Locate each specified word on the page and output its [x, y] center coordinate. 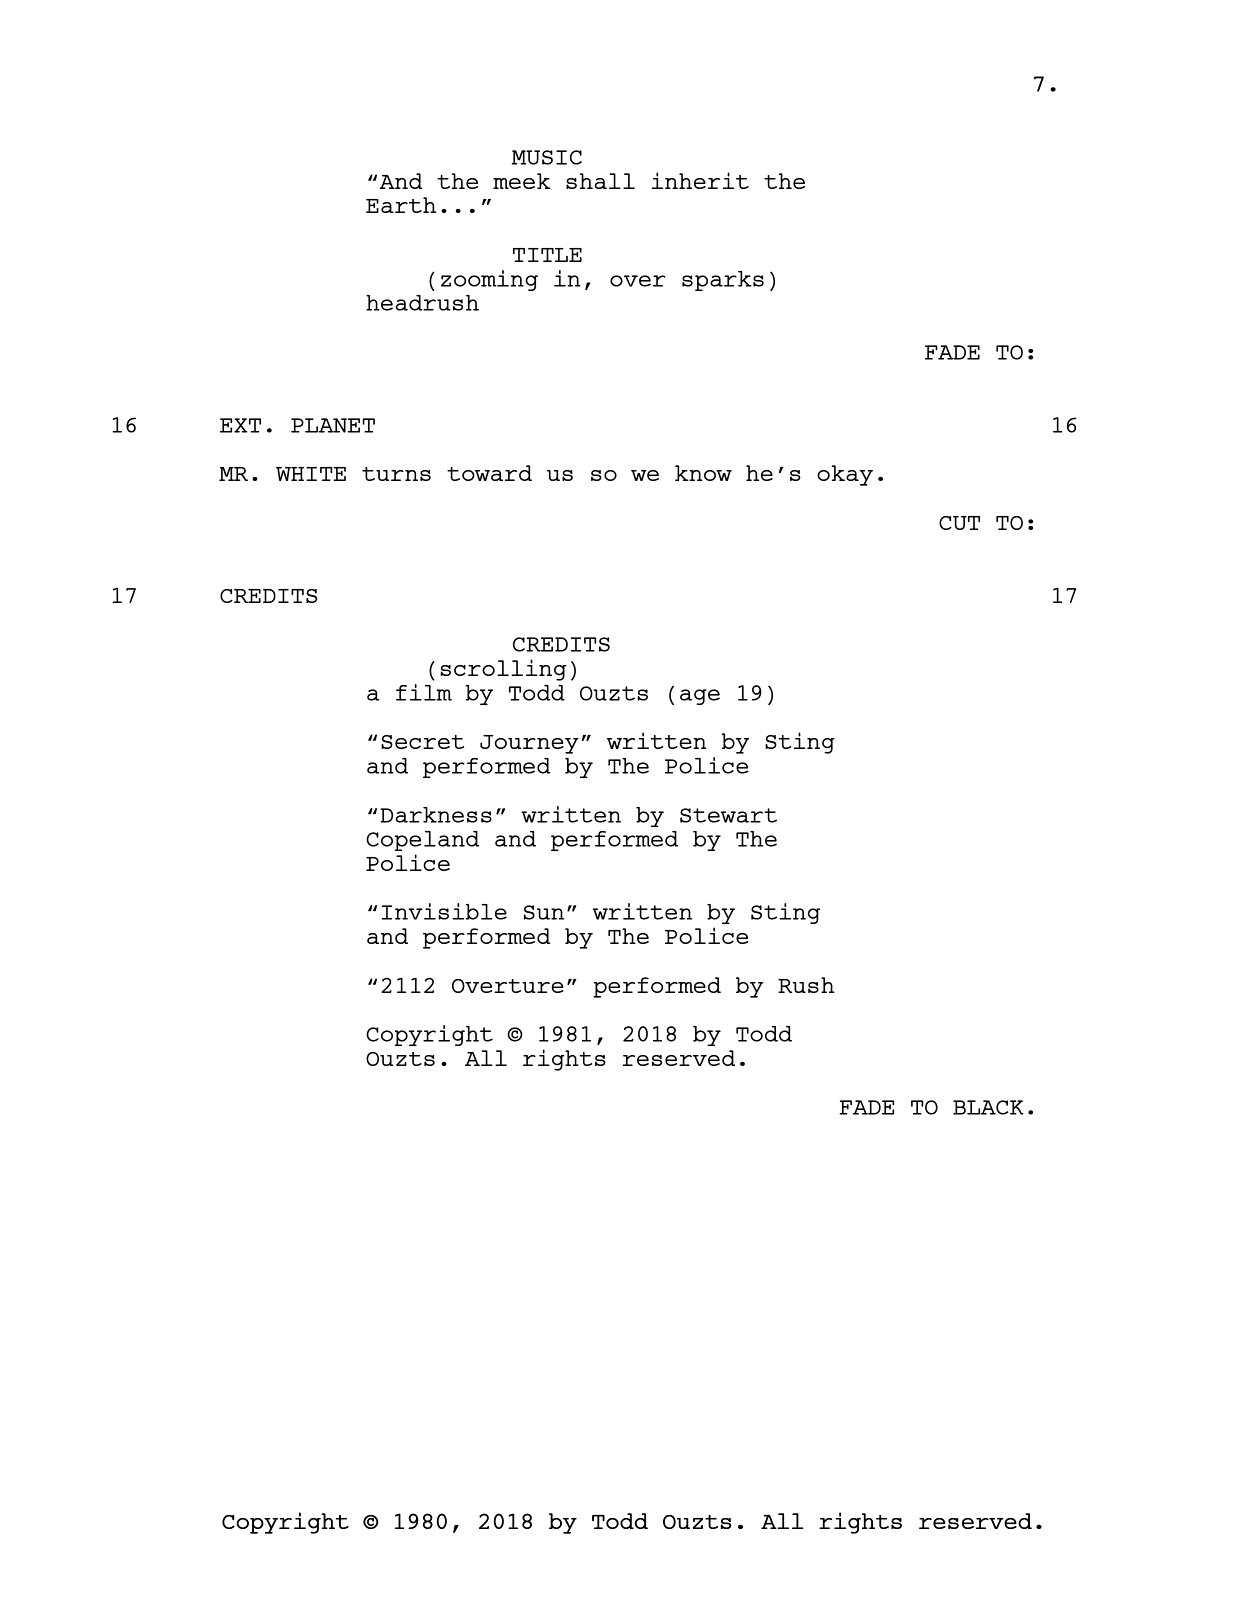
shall [600, 181]
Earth [401, 205]
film [424, 692]
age [700, 697]
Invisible [444, 911]
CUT [959, 523]
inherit [700, 180]
